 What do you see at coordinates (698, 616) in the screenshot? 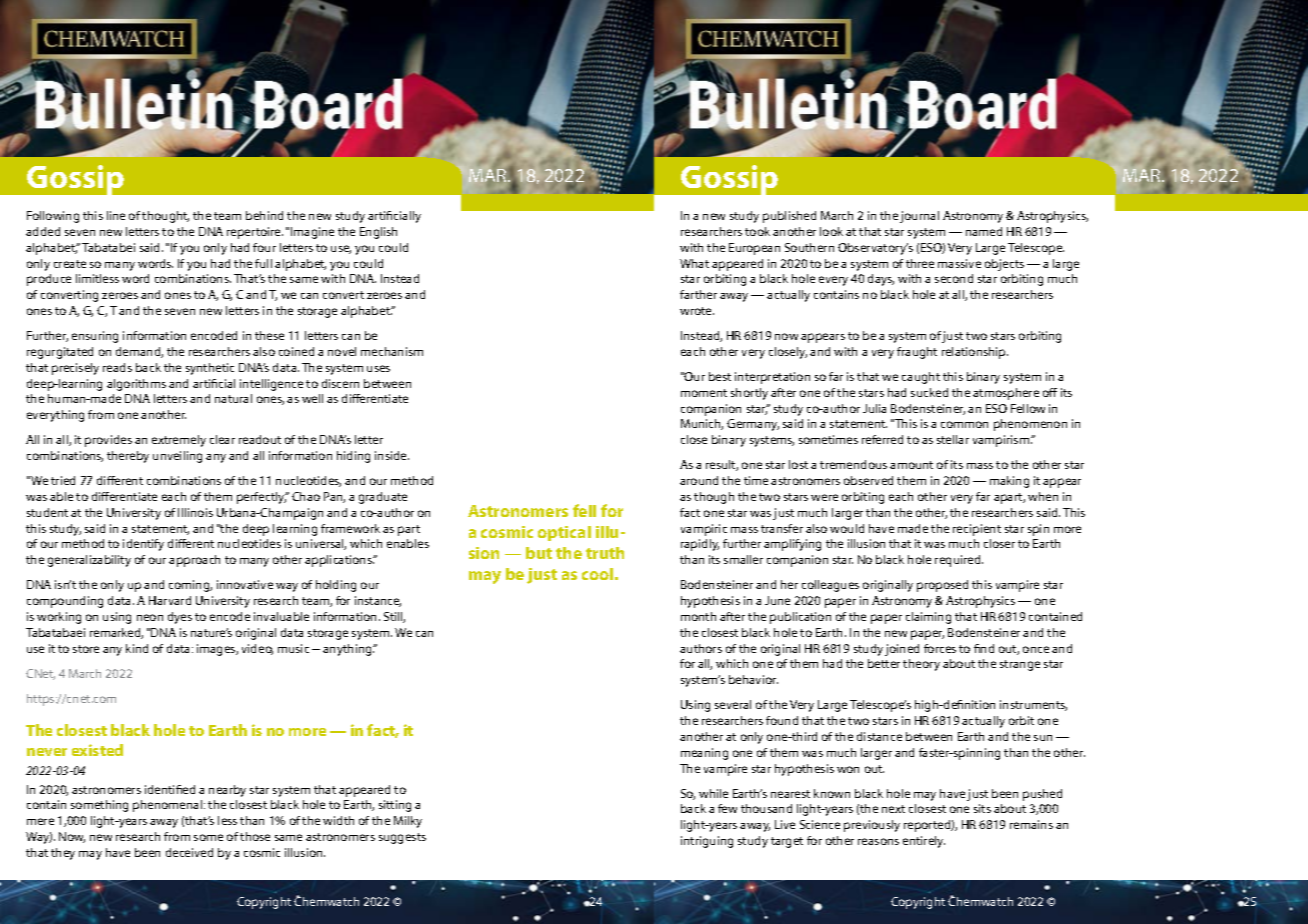
I see `month` at bounding box center [698, 616].
